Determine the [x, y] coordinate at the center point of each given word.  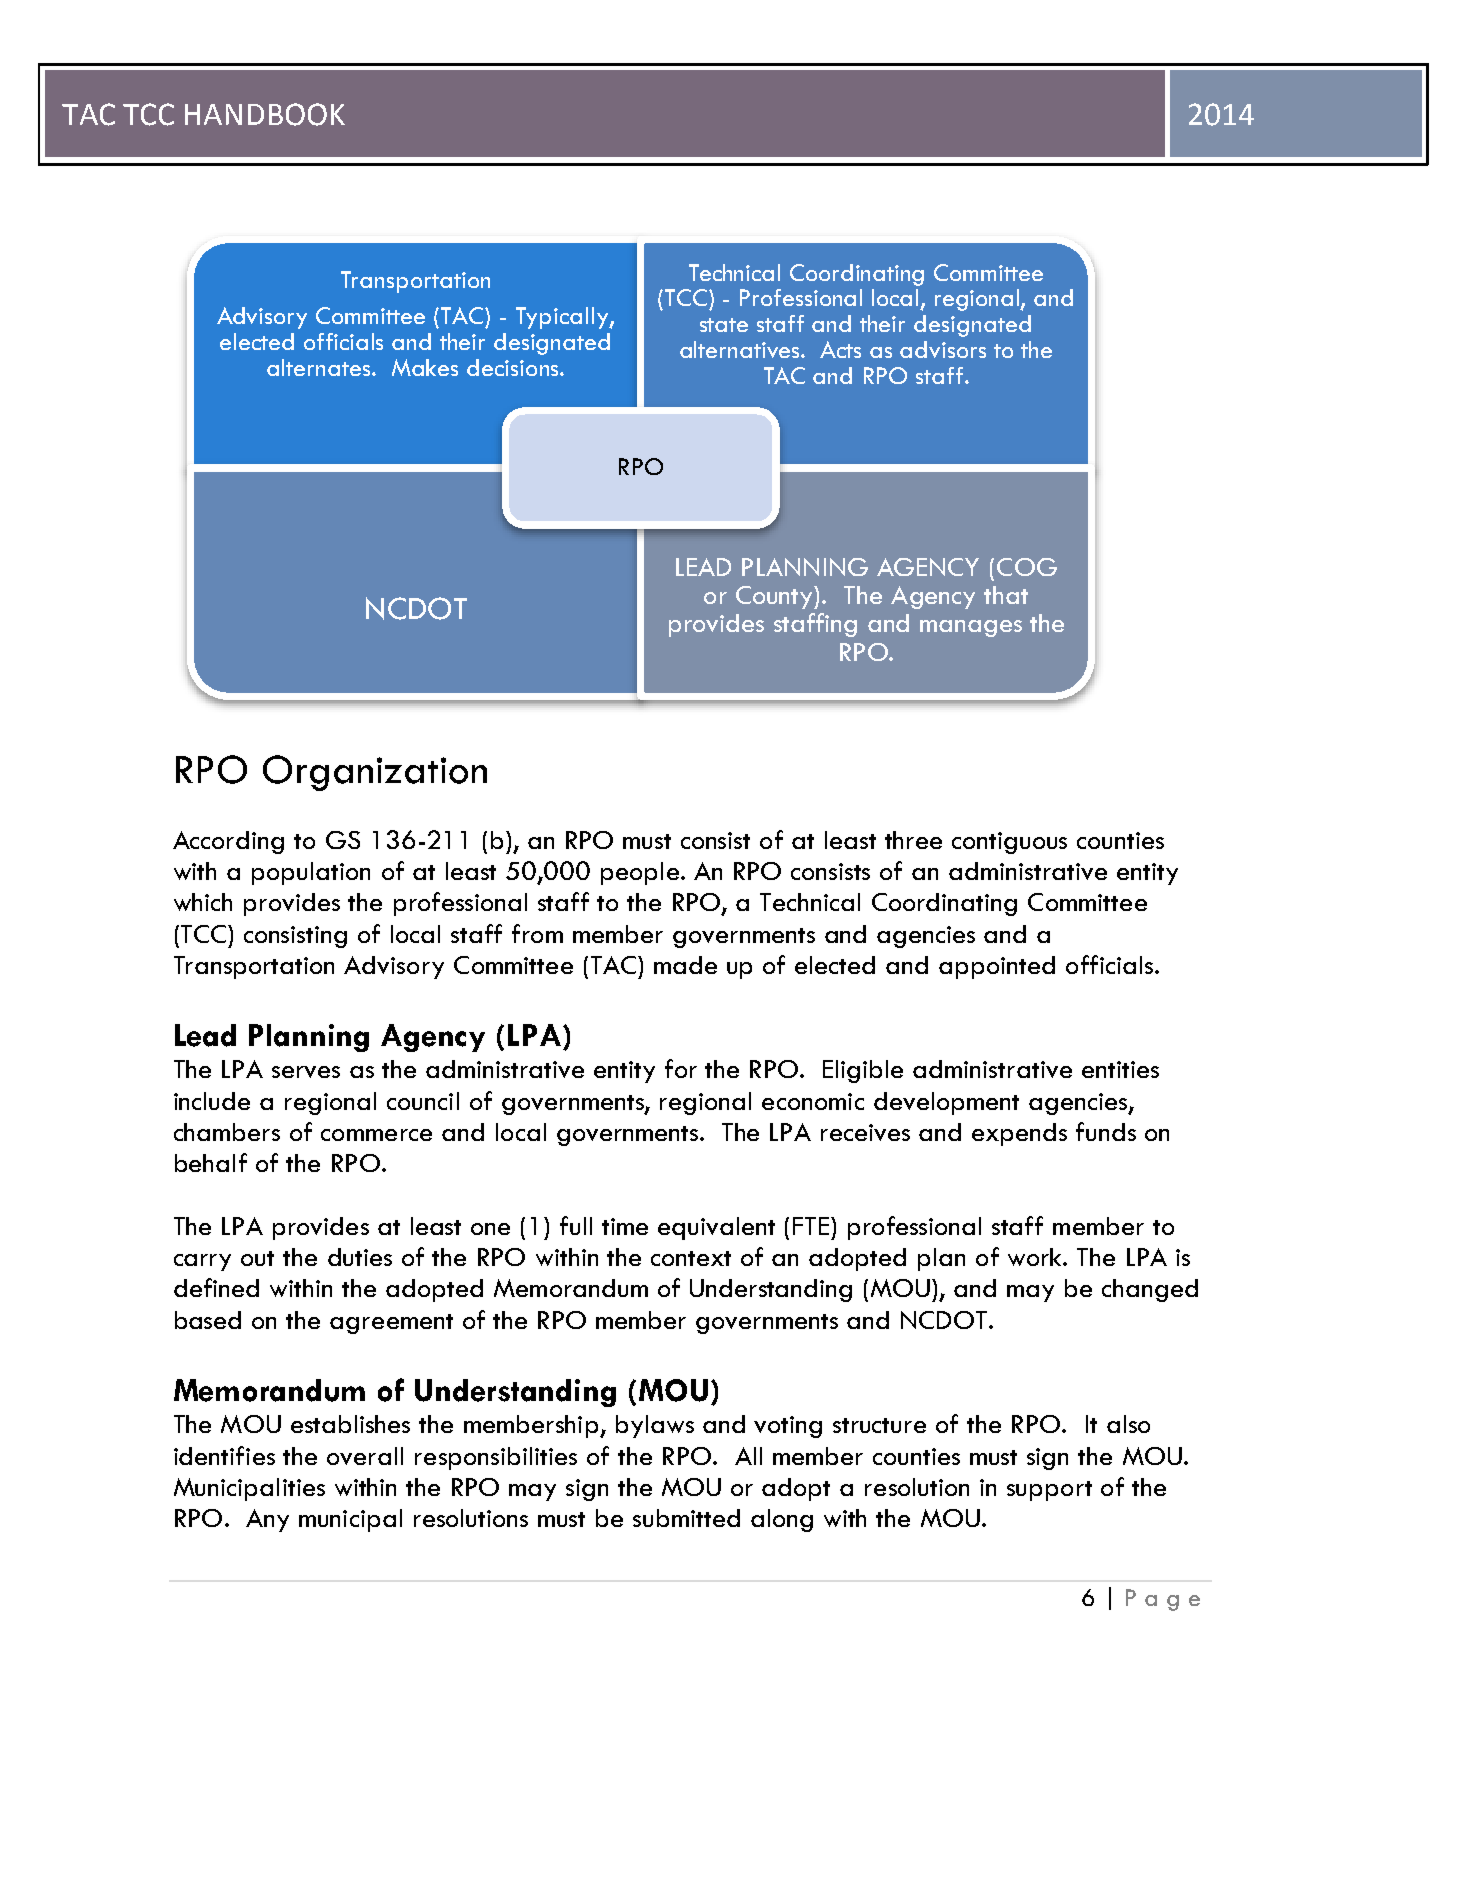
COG [1027, 567]
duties [360, 1257]
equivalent [716, 1228]
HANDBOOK [265, 114]
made [685, 965]
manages [971, 628]
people [640, 873]
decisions [514, 367]
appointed [997, 967]
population [311, 873]
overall [365, 1456]
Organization [375, 773]
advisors [943, 349]
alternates [320, 367]
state [724, 325]
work [1036, 1257]
